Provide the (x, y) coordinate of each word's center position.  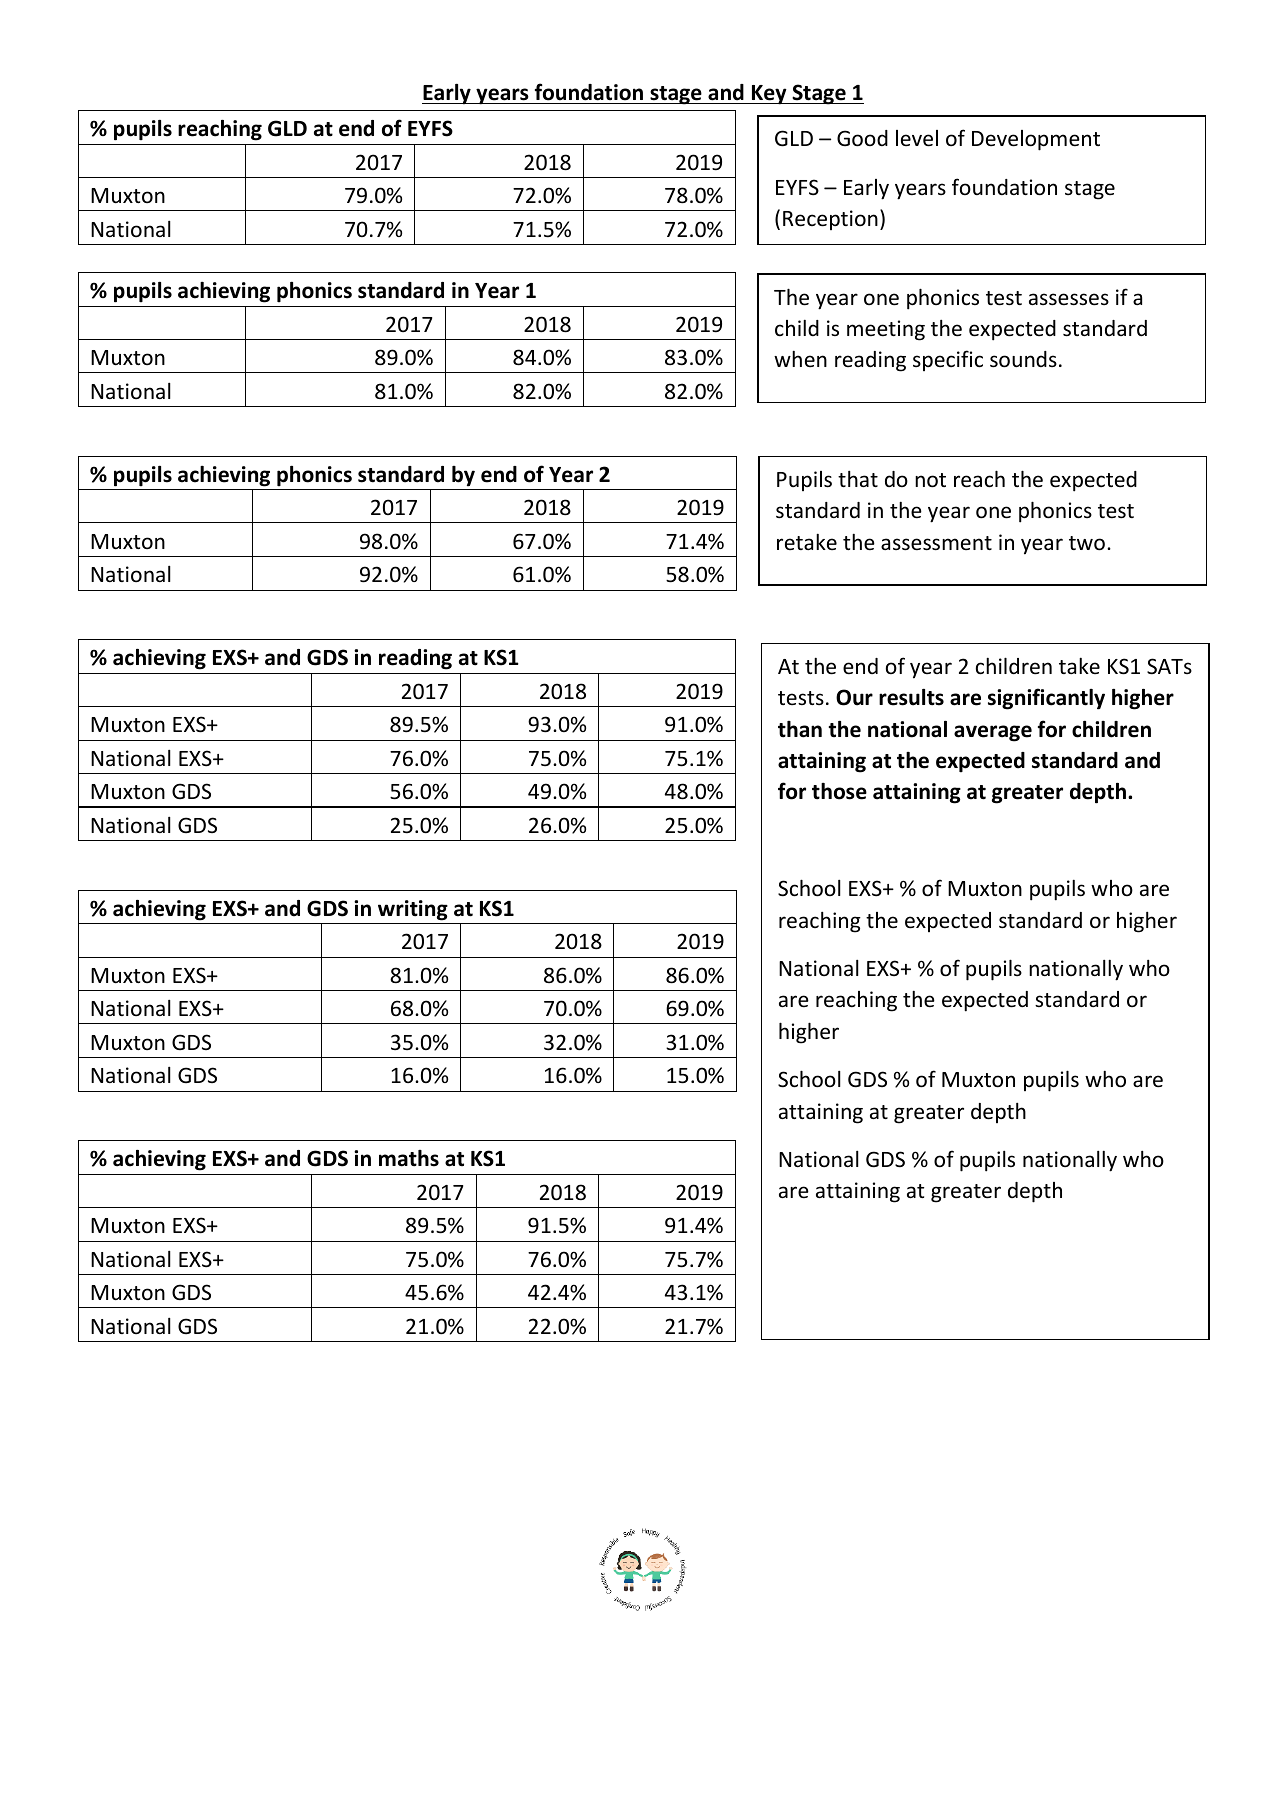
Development (1036, 140)
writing (413, 910)
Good (862, 138)
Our (854, 697)
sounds (1023, 359)
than (800, 729)
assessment (936, 543)
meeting (886, 330)
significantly (1046, 699)
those (839, 791)
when (800, 358)
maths (409, 1158)
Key (769, 95)
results (911, 697)
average (993, 733)
